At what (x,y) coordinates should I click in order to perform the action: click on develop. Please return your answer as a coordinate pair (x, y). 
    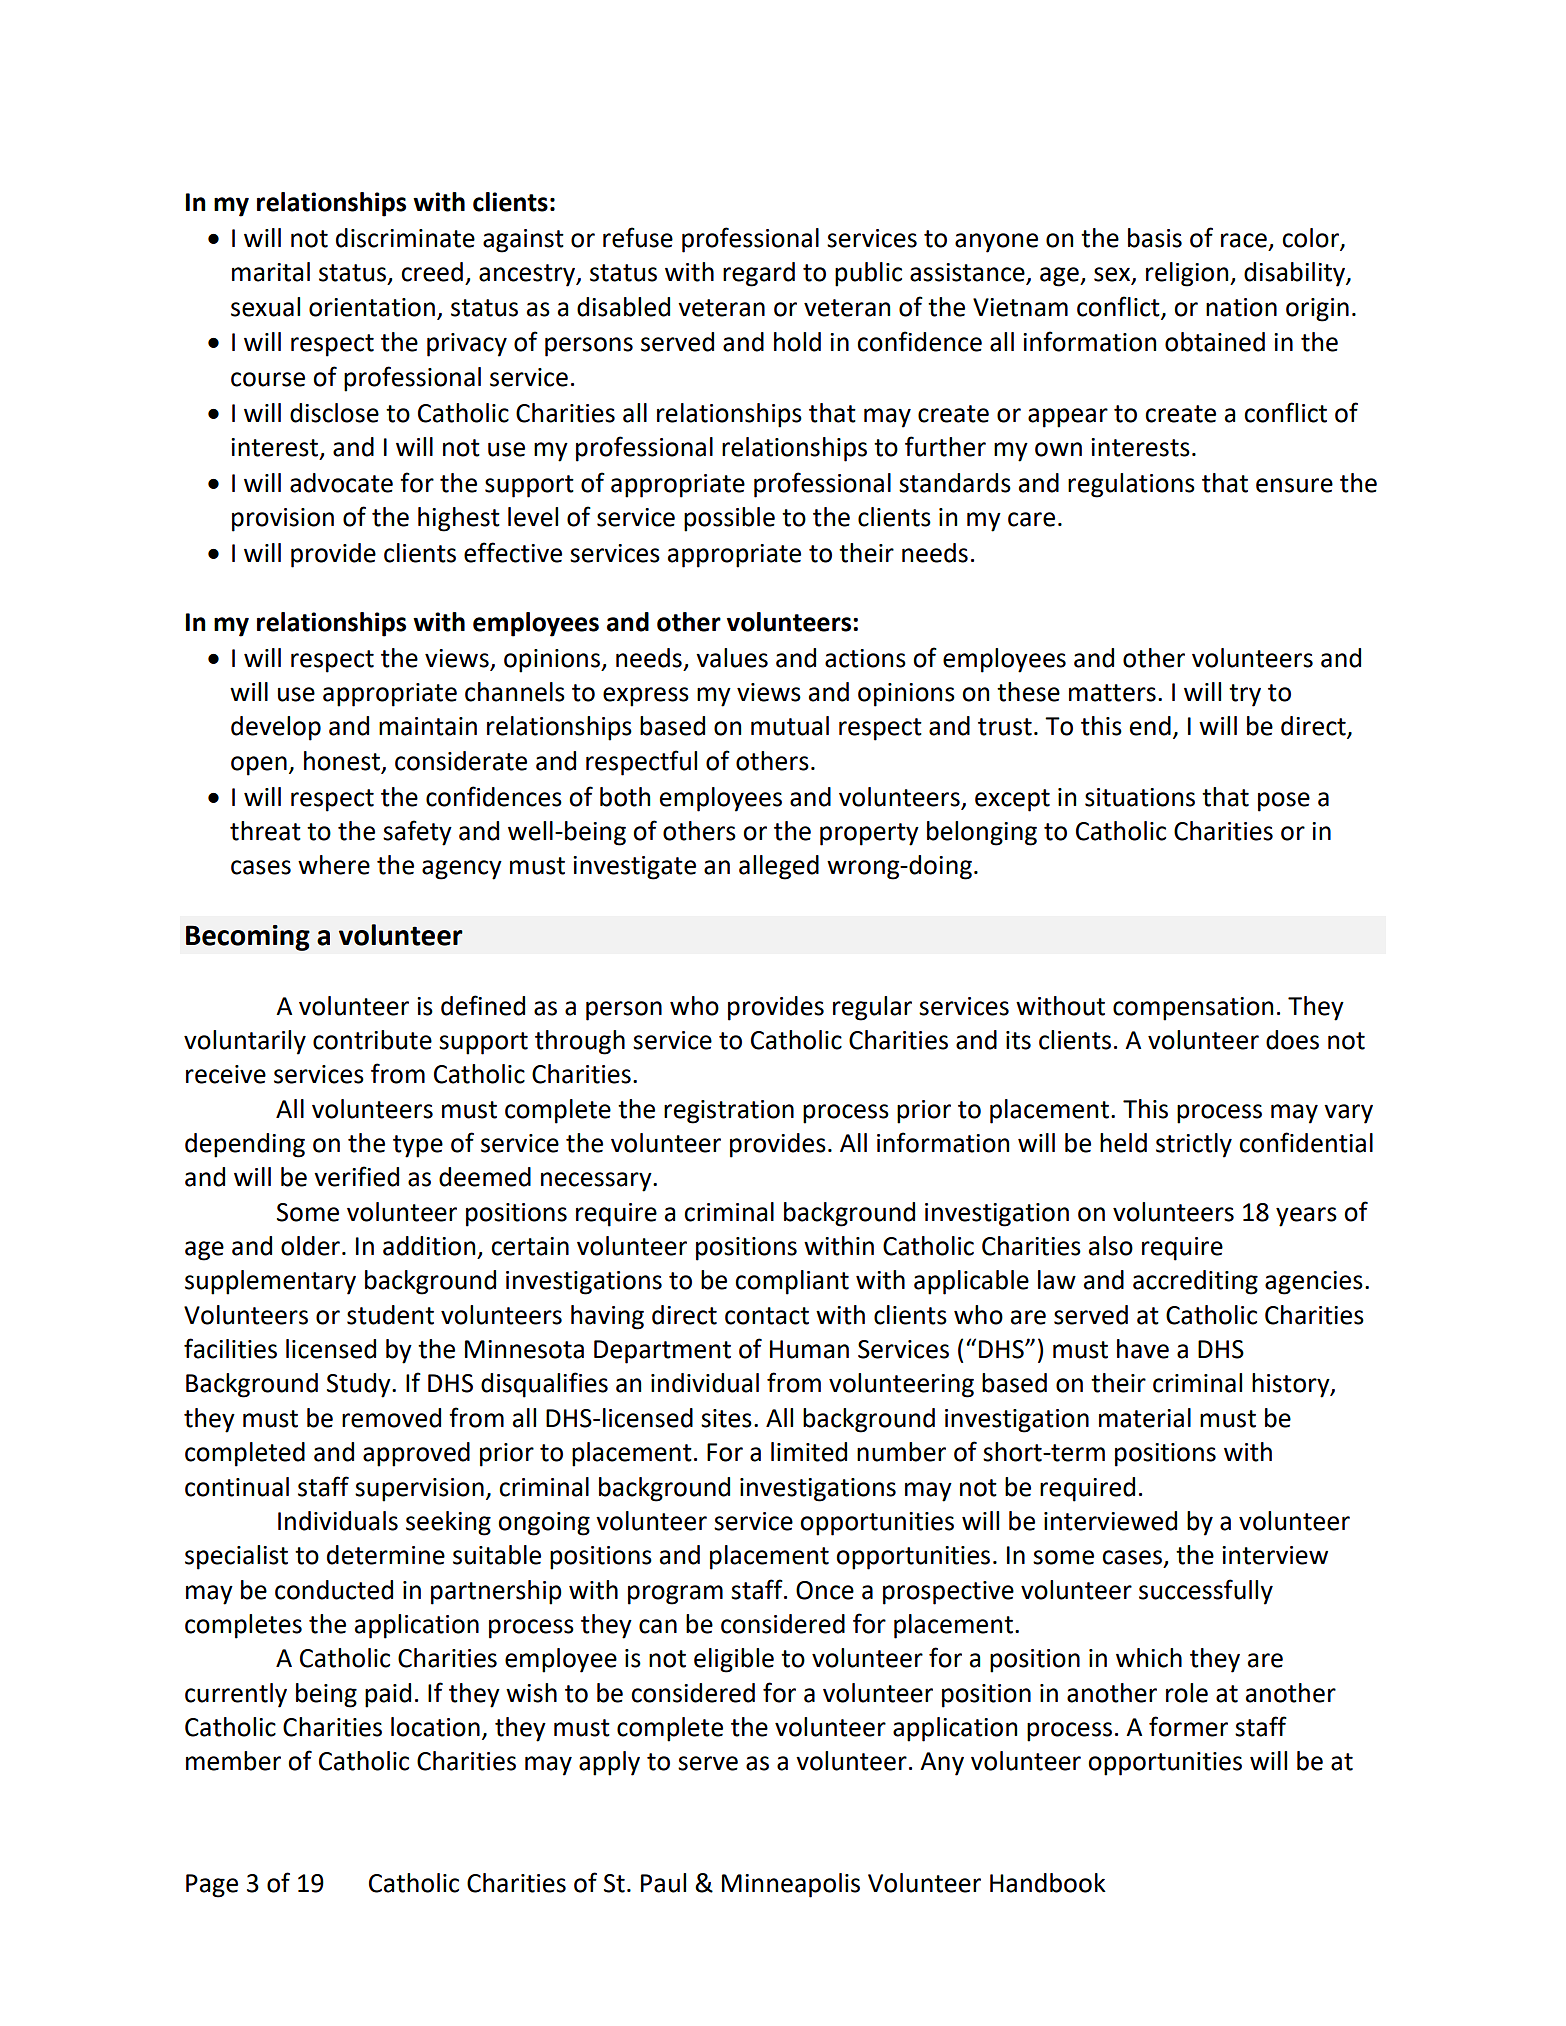
    Looking at the image, I should click on (276, 728).
